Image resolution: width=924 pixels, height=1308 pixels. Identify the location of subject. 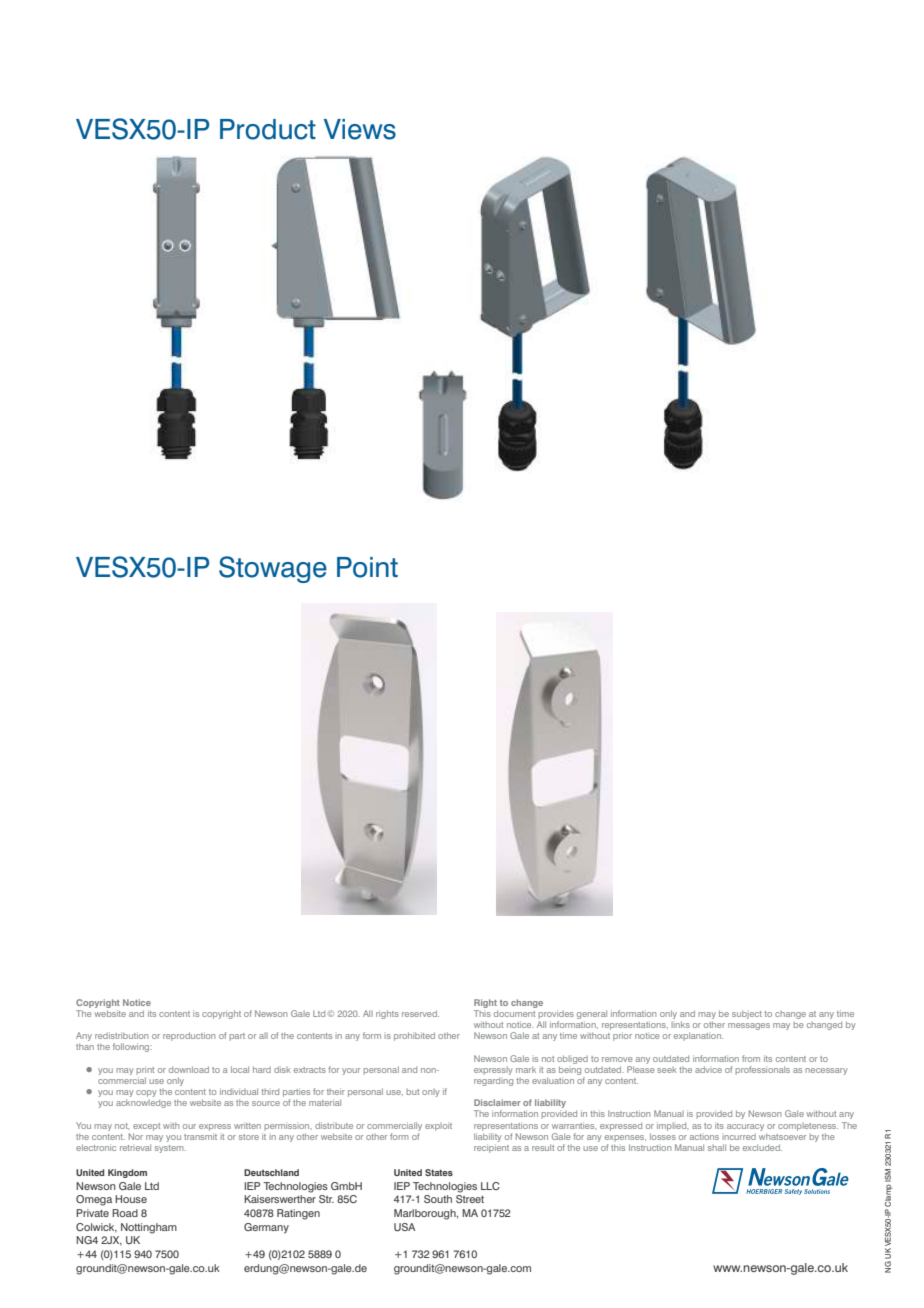
(747, 1014).
